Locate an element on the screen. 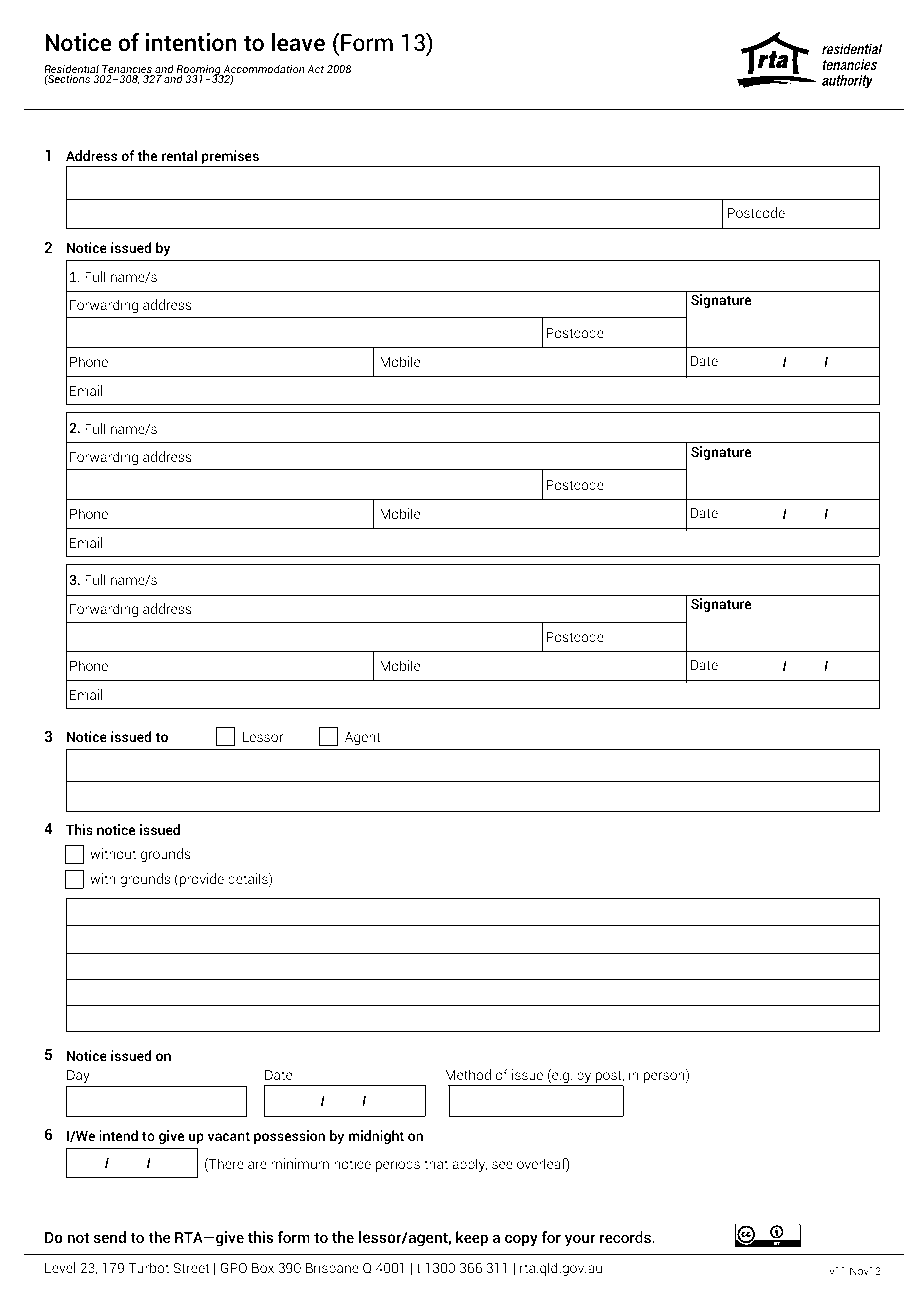 Image resolution: width=924 pixels, height=1308 pixels. see is located at coordinates (502, 1165).
